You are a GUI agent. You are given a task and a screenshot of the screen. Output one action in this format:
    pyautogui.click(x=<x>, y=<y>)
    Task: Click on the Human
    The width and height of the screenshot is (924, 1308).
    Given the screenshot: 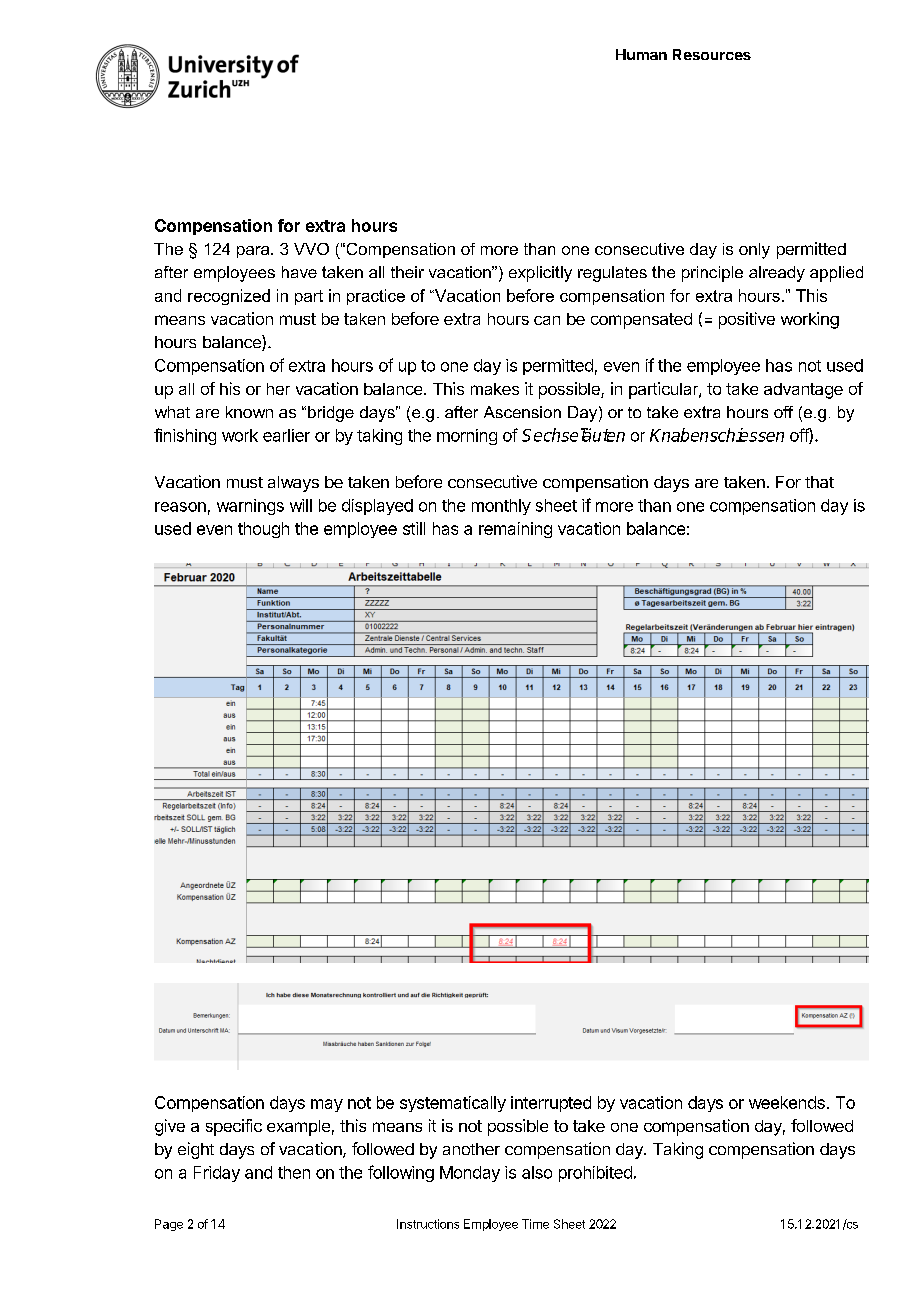 What is the action you would take?
    pyautogui.click(x=641, y=54)
